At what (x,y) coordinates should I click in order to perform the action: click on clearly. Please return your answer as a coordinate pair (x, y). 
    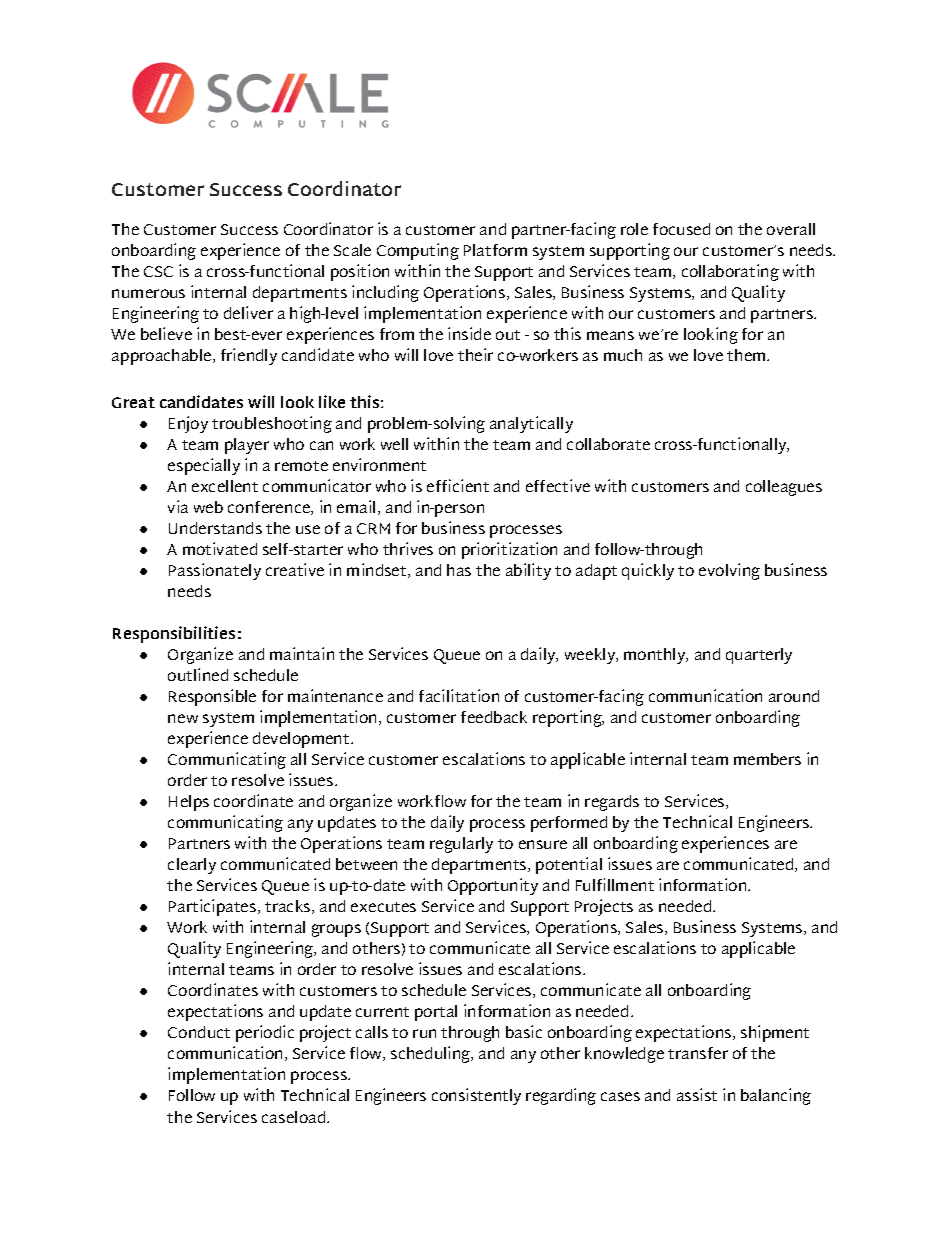
    Looking at the image, I should click on (192, 866).
